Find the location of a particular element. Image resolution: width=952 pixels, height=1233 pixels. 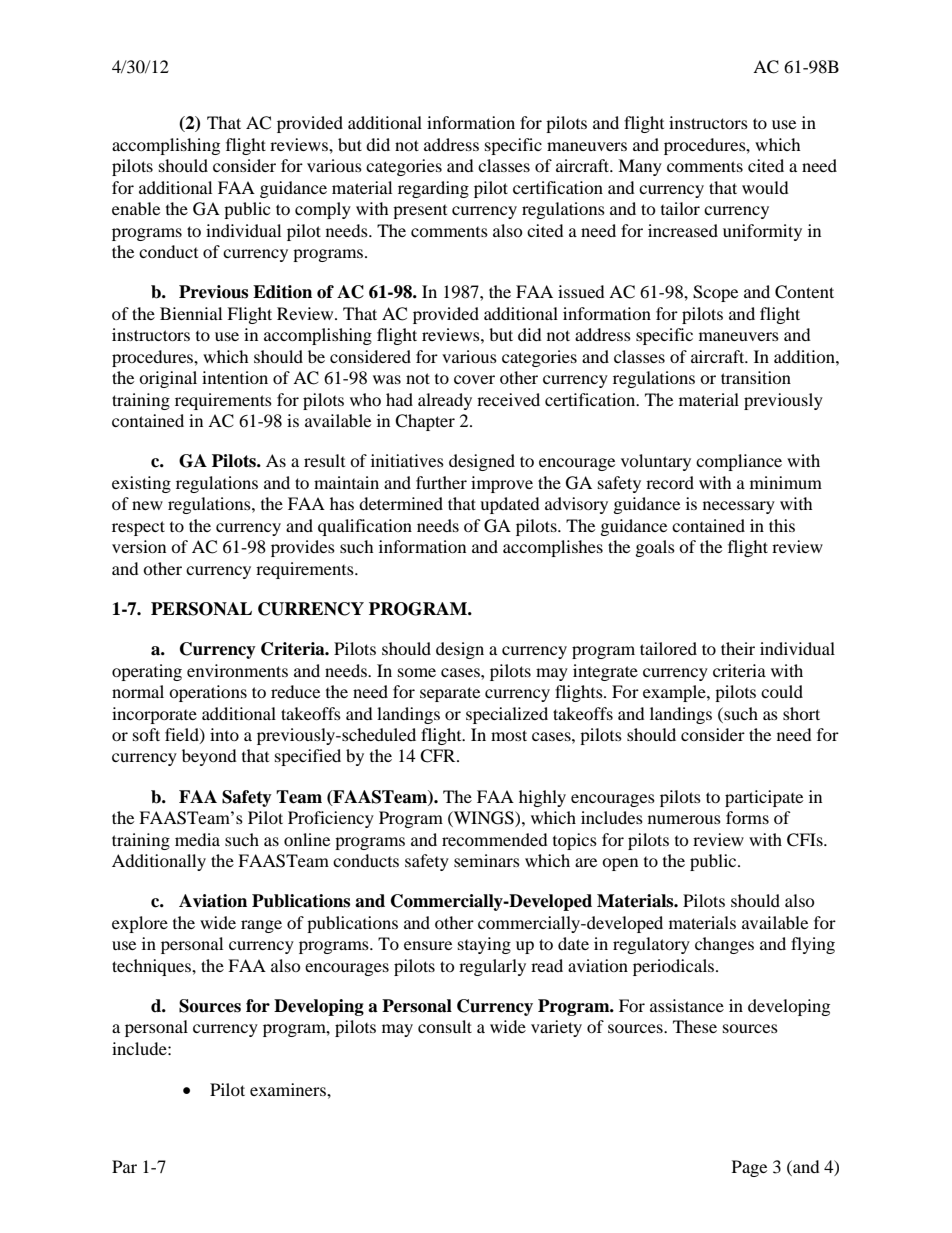

forms is located at coordinates (747, 817).
